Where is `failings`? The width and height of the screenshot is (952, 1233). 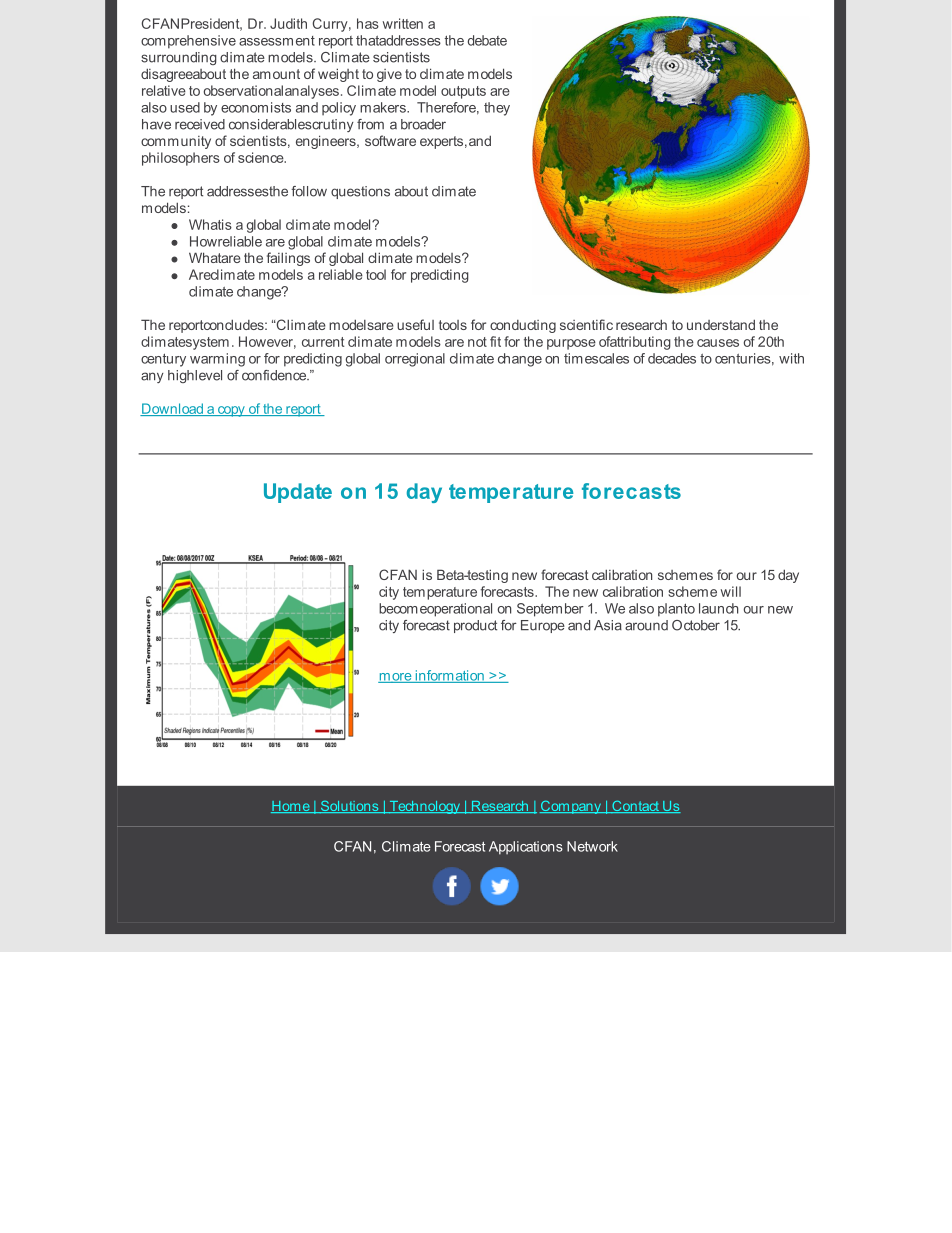
failings is located at coordinates (288, 259).
